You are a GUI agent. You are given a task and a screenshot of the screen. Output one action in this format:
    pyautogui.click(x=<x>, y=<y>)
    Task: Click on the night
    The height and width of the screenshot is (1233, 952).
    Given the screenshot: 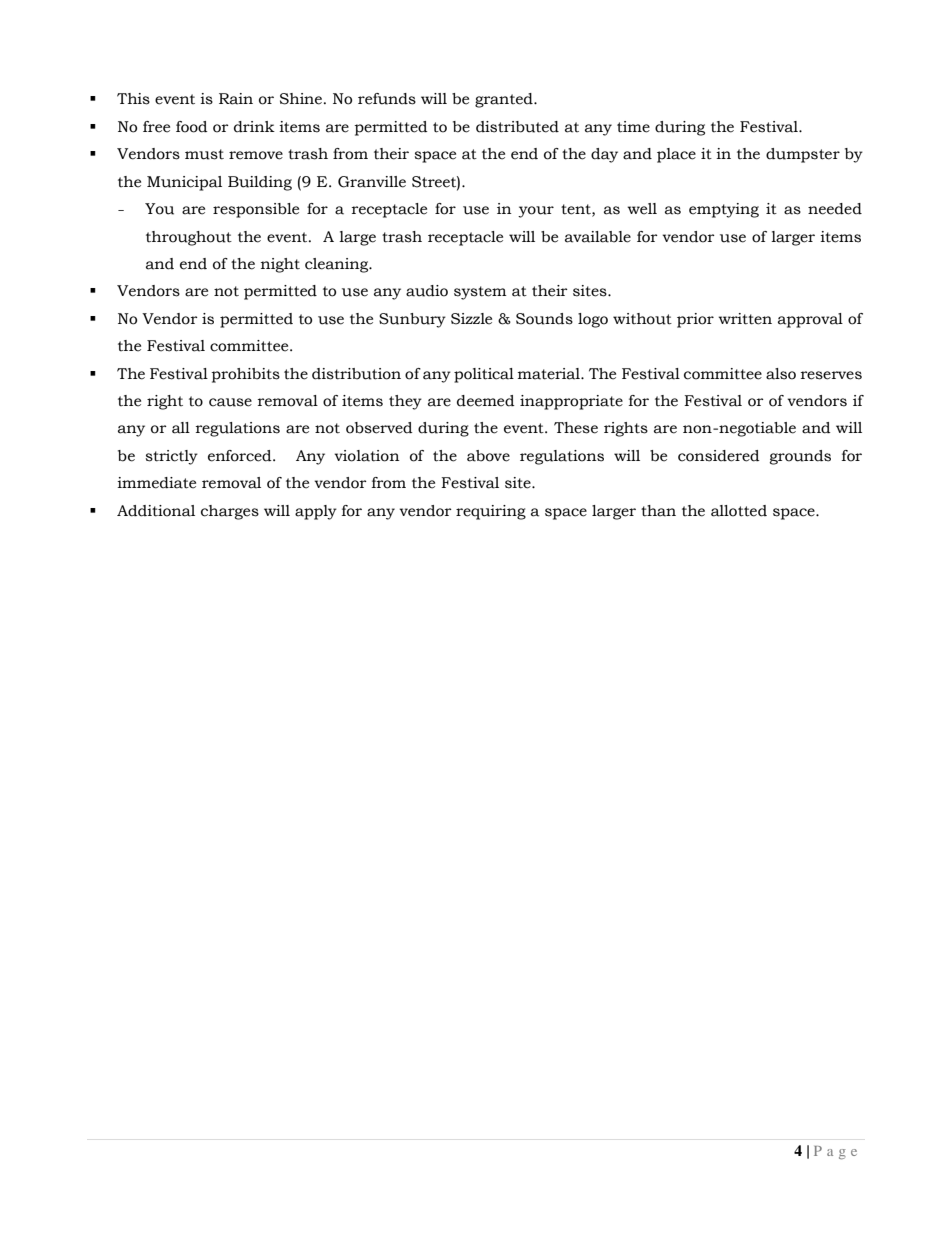 What is the action you would take?
    pyautogui.click(x=280, y=265)
